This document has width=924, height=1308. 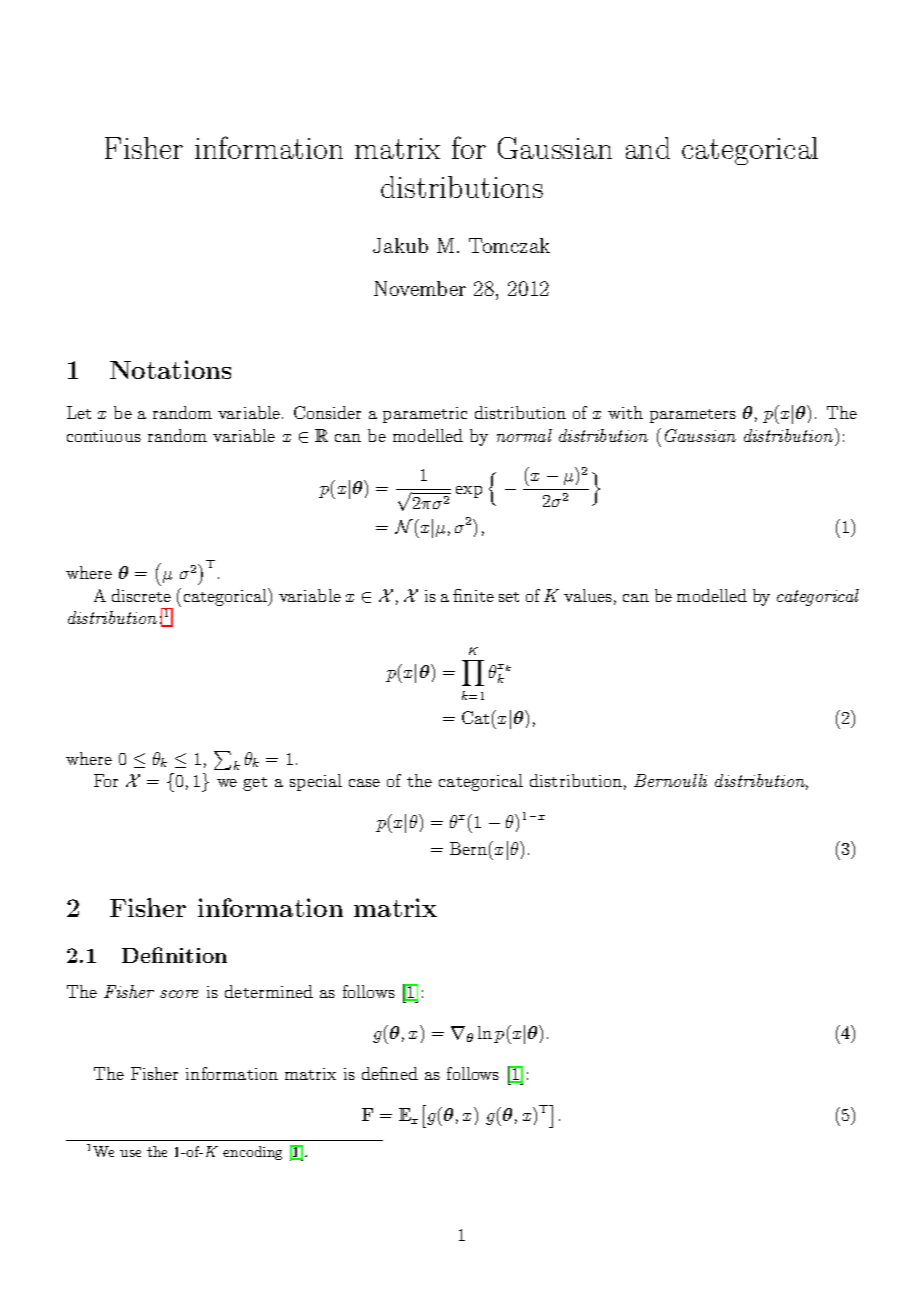 I want to click on with, so click(x=625, y=412).
